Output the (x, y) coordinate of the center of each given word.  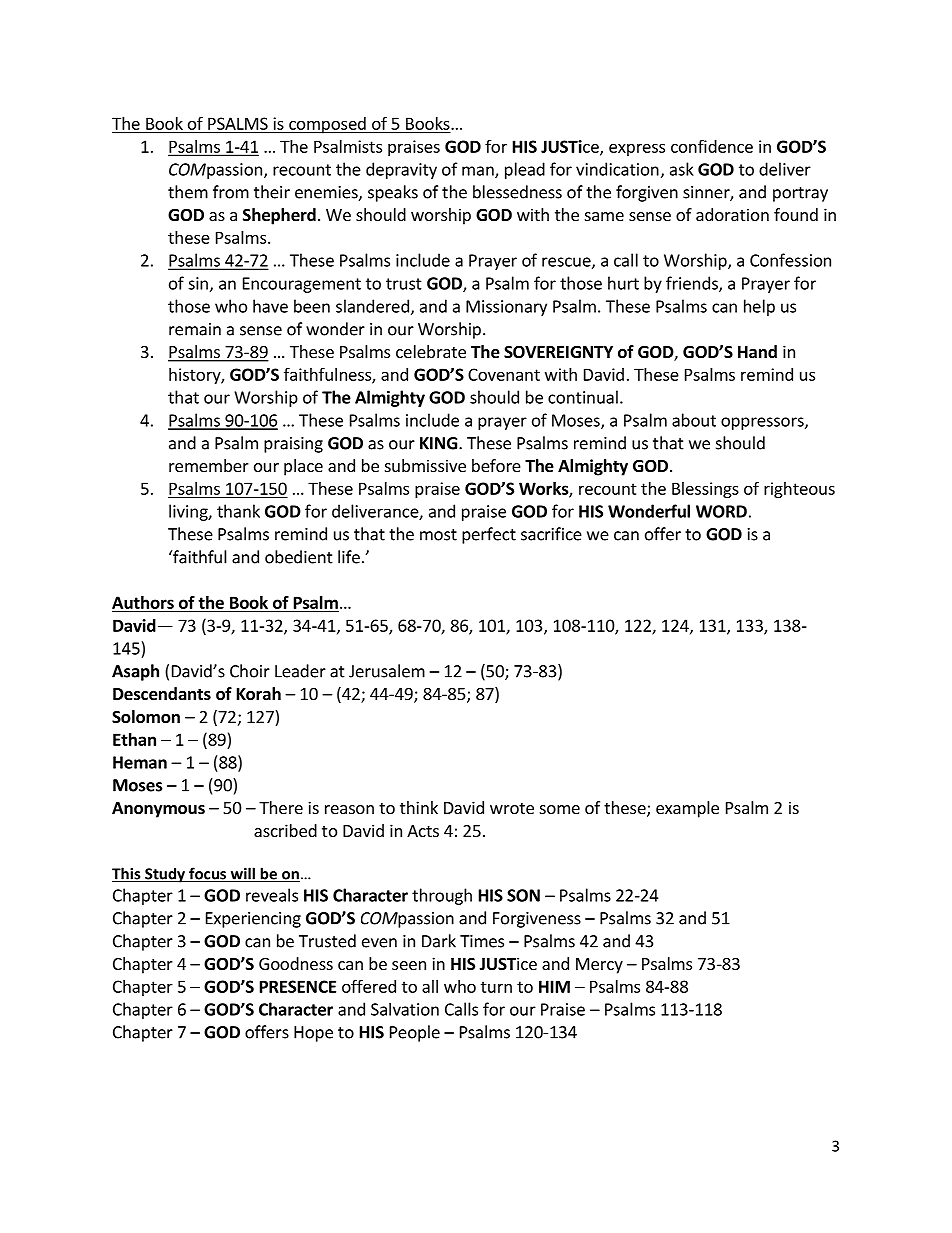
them (188, 192)
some (560, 809)
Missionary (506, 308)
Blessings (705, 490)
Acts (423, 831)
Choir (250, 671)
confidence (712, 146)
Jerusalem (387, 671)
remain (195, 329)
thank (238, 511)
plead (525, 170)
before (496, 465)
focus (208, 874)
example (687, 809)
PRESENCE (298, 986)
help (759, 307)
